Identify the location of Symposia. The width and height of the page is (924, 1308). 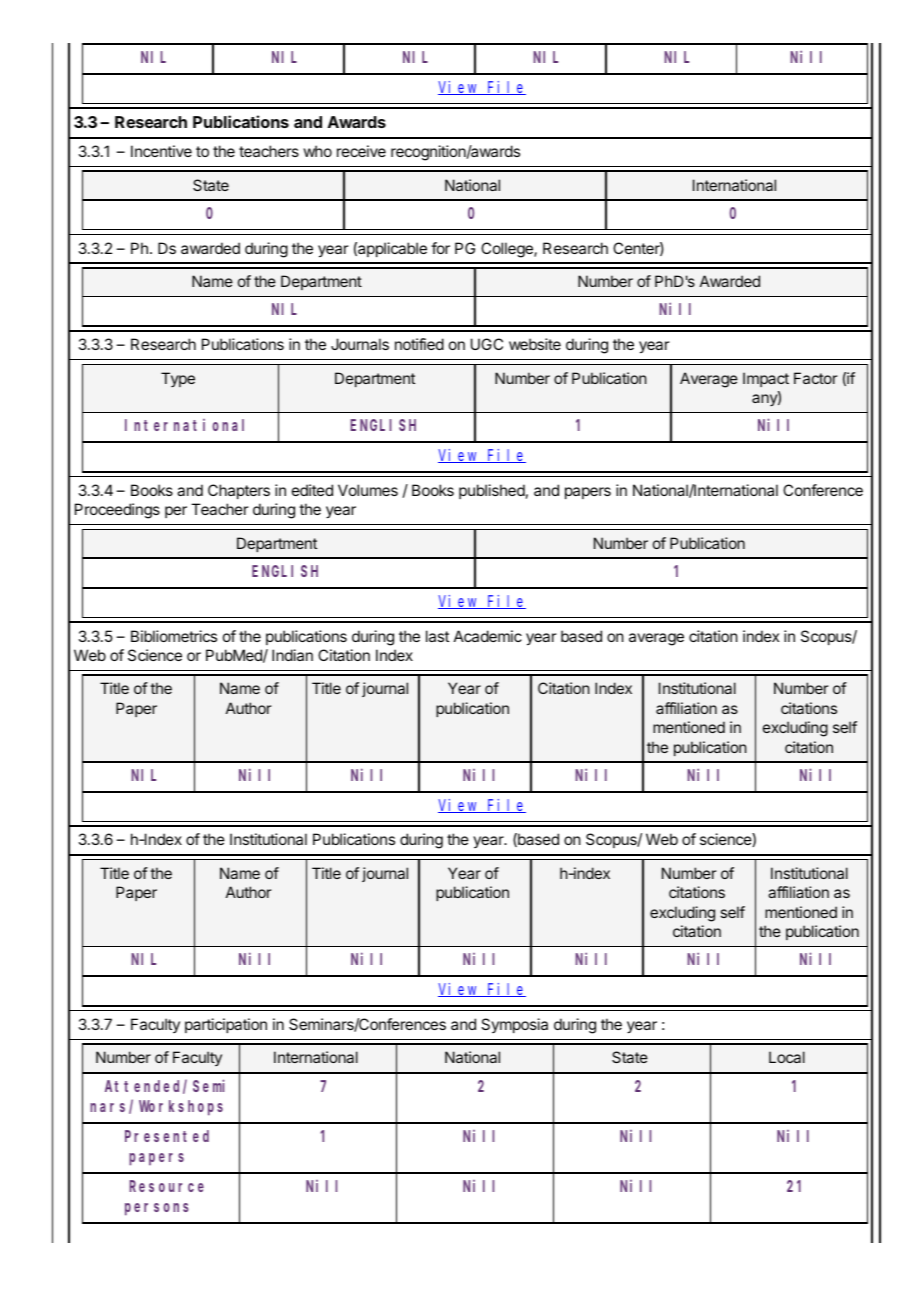
(514, 1025).
